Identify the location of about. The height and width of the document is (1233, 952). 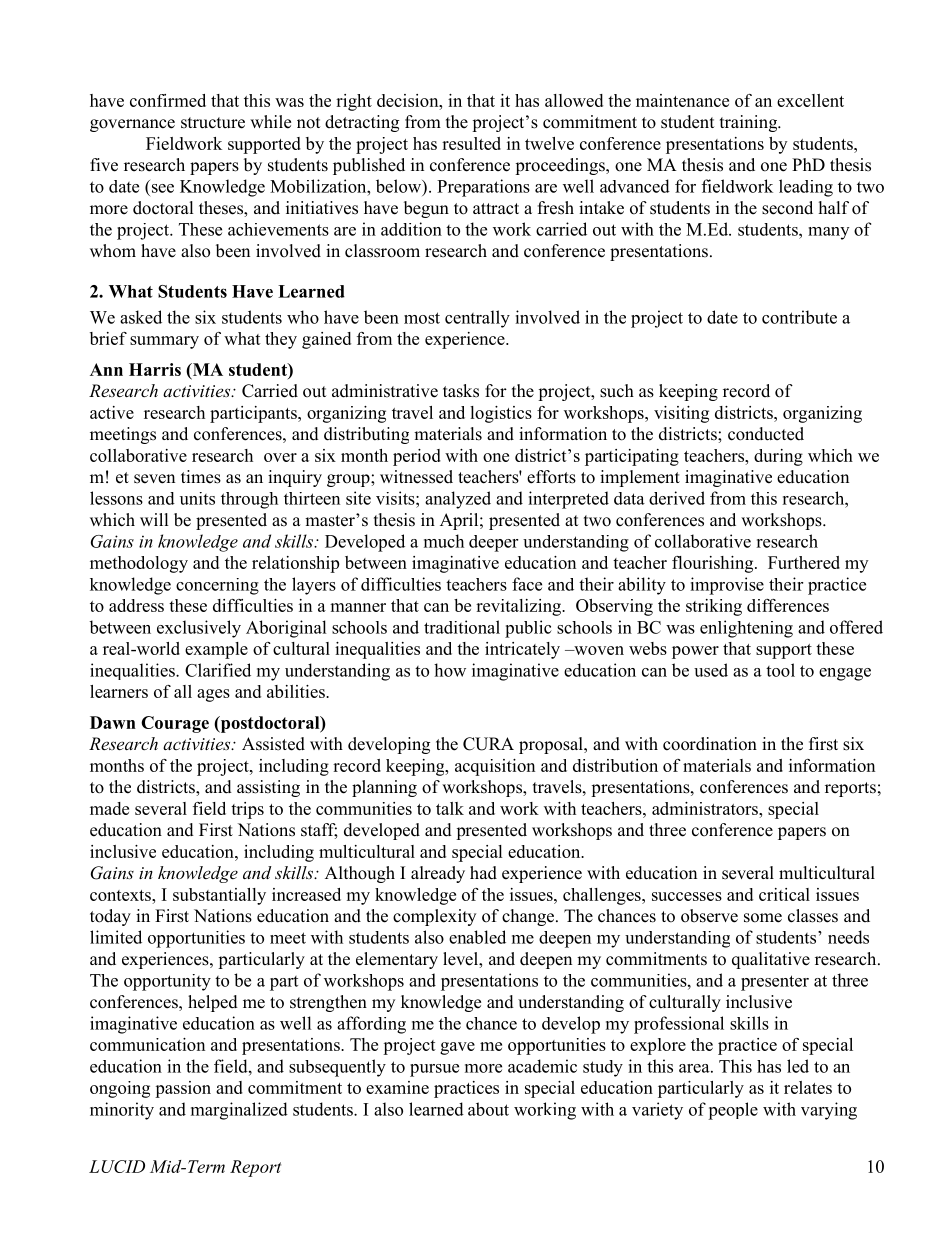
(488, 1109).
